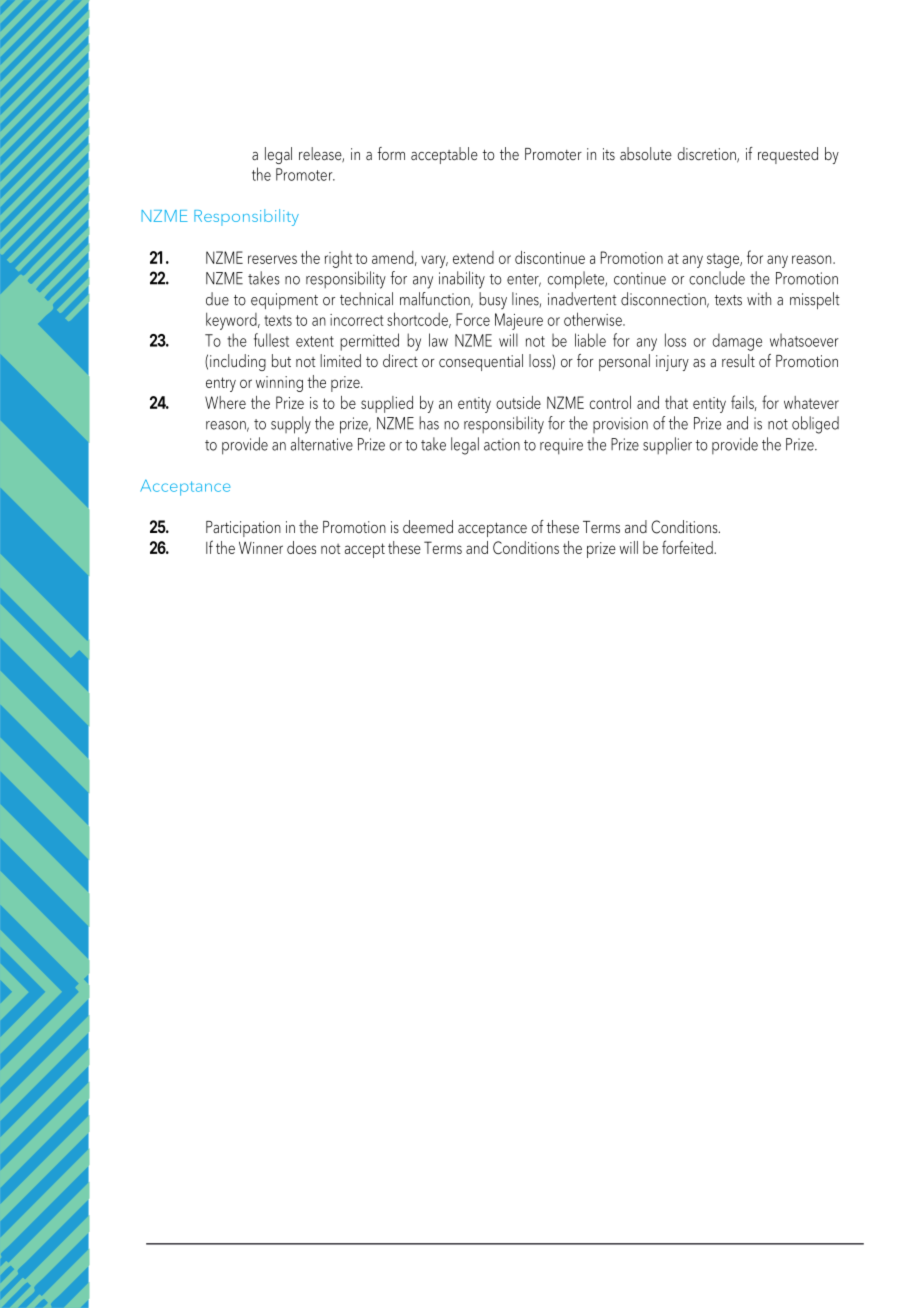  I want to click on does, so click(301, 547).
